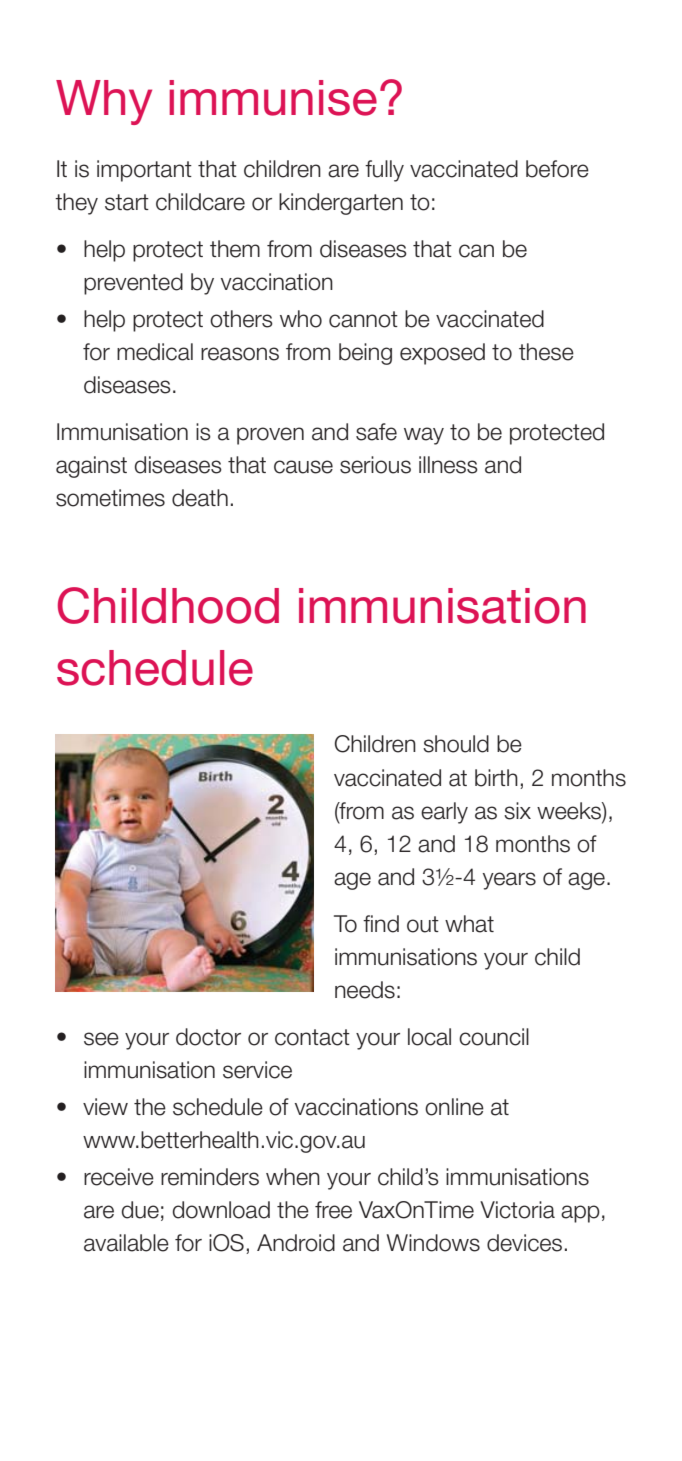  What do you see at coordinates (341, 204) in the document?
I see `kindergarten` at bounding box center [341, 204].
